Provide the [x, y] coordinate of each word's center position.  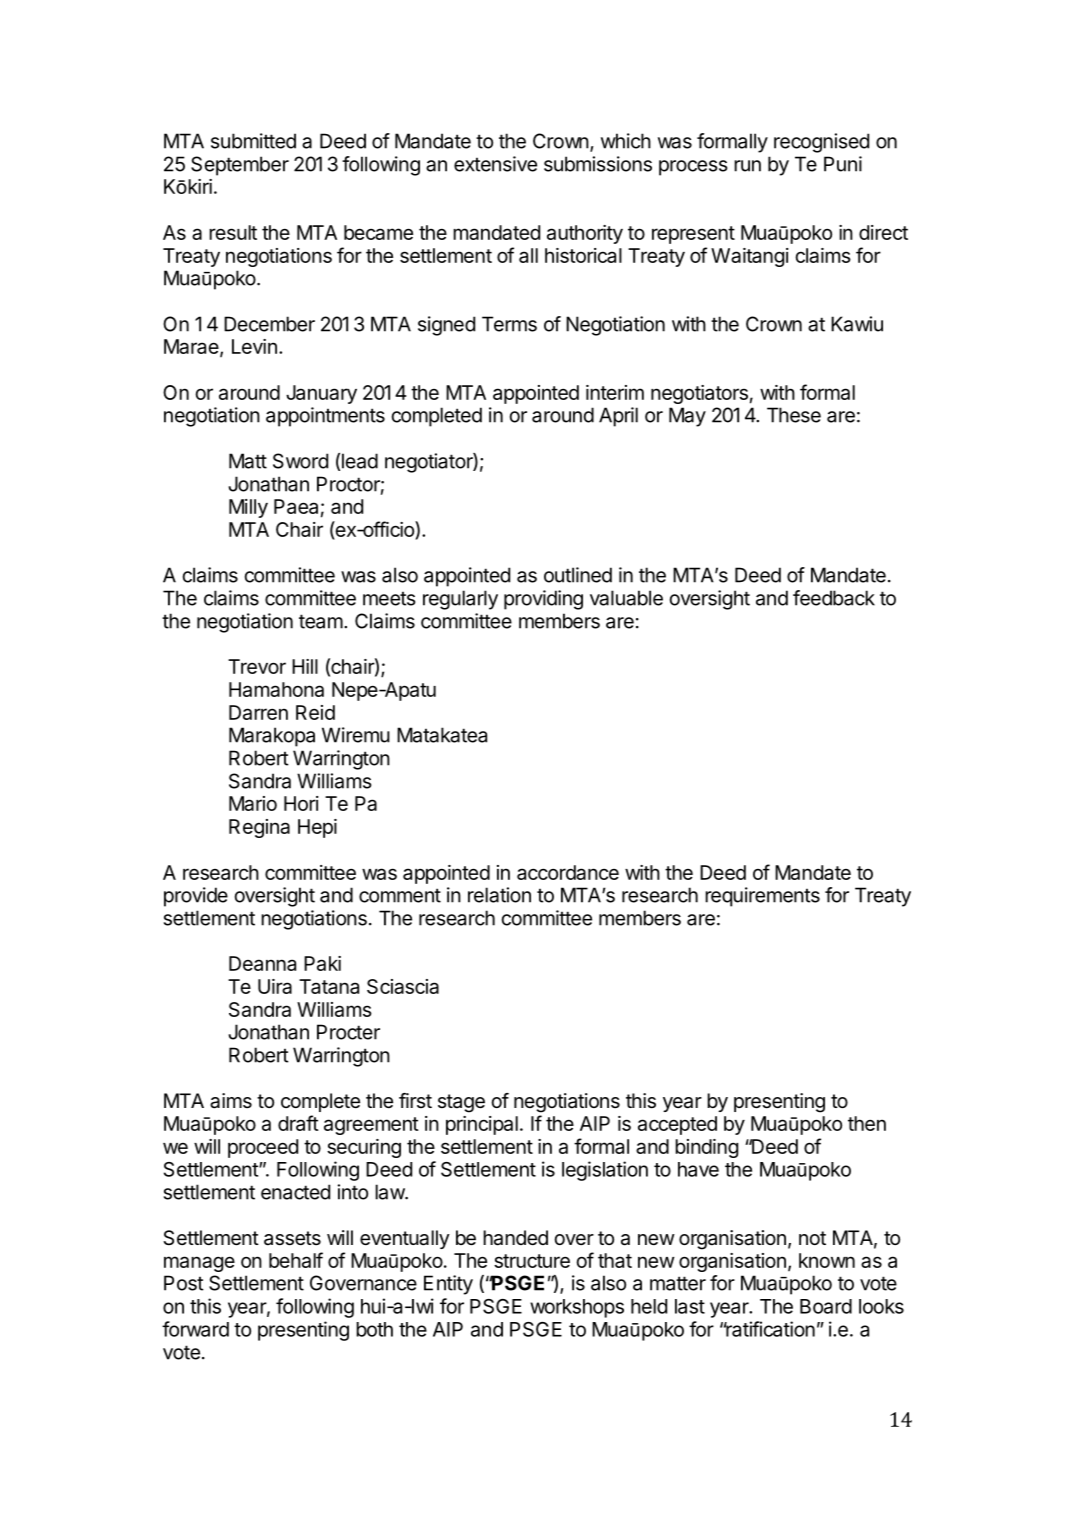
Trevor [257, 666]
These [794, 415]
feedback [834, 598]
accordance [568, 872]
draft [298, 1123]
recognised [821, 143]
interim [615, 392]
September [240, 166]
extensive [495, 164]
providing [543, 600]
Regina [259, 828]
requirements [762, 897]
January [321, 394]
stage [461, 1103]
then [867, 1123]
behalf [296, 1260]
